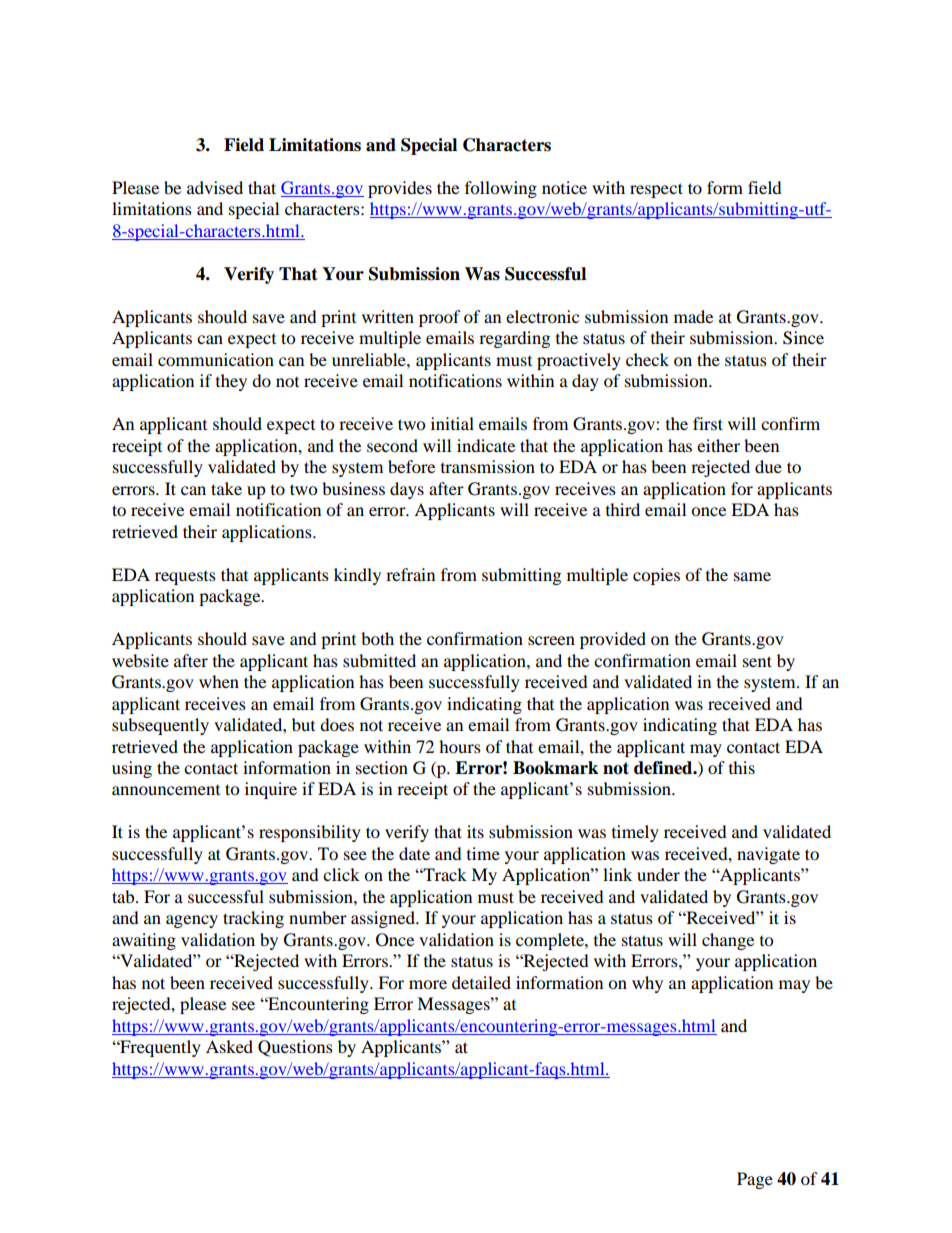  I want to click on Asked, so click(229, 1046).
